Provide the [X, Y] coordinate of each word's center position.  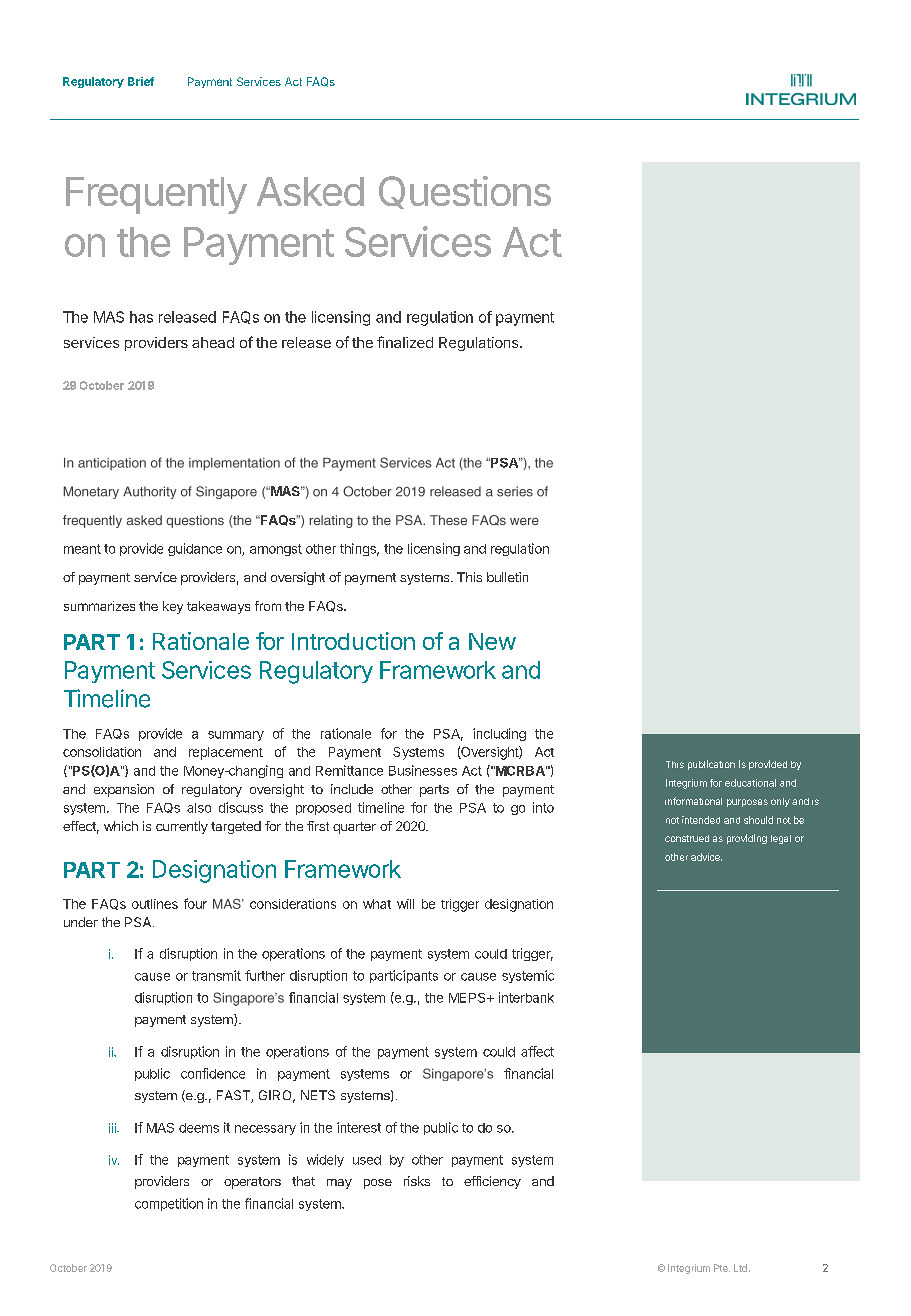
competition [169, 1204]
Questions [465, 192]
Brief [141, 81]
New [492, 641]
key [173, 607]
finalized [405, 342]
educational [750, 783]
